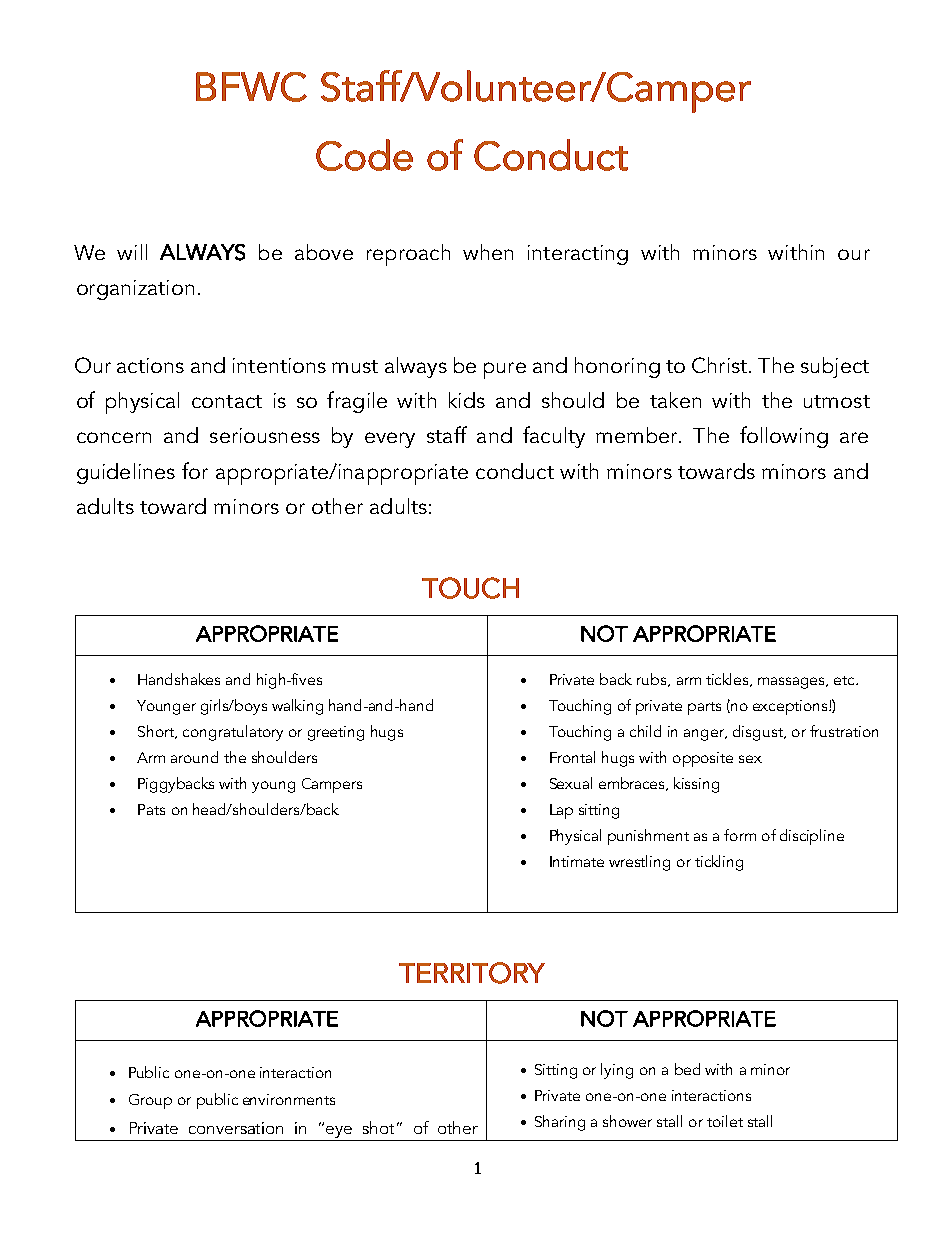 The image size is (952, 1233). Describe the element at coordinates (488, 252) in the screenshot. I see `when` at that location.
